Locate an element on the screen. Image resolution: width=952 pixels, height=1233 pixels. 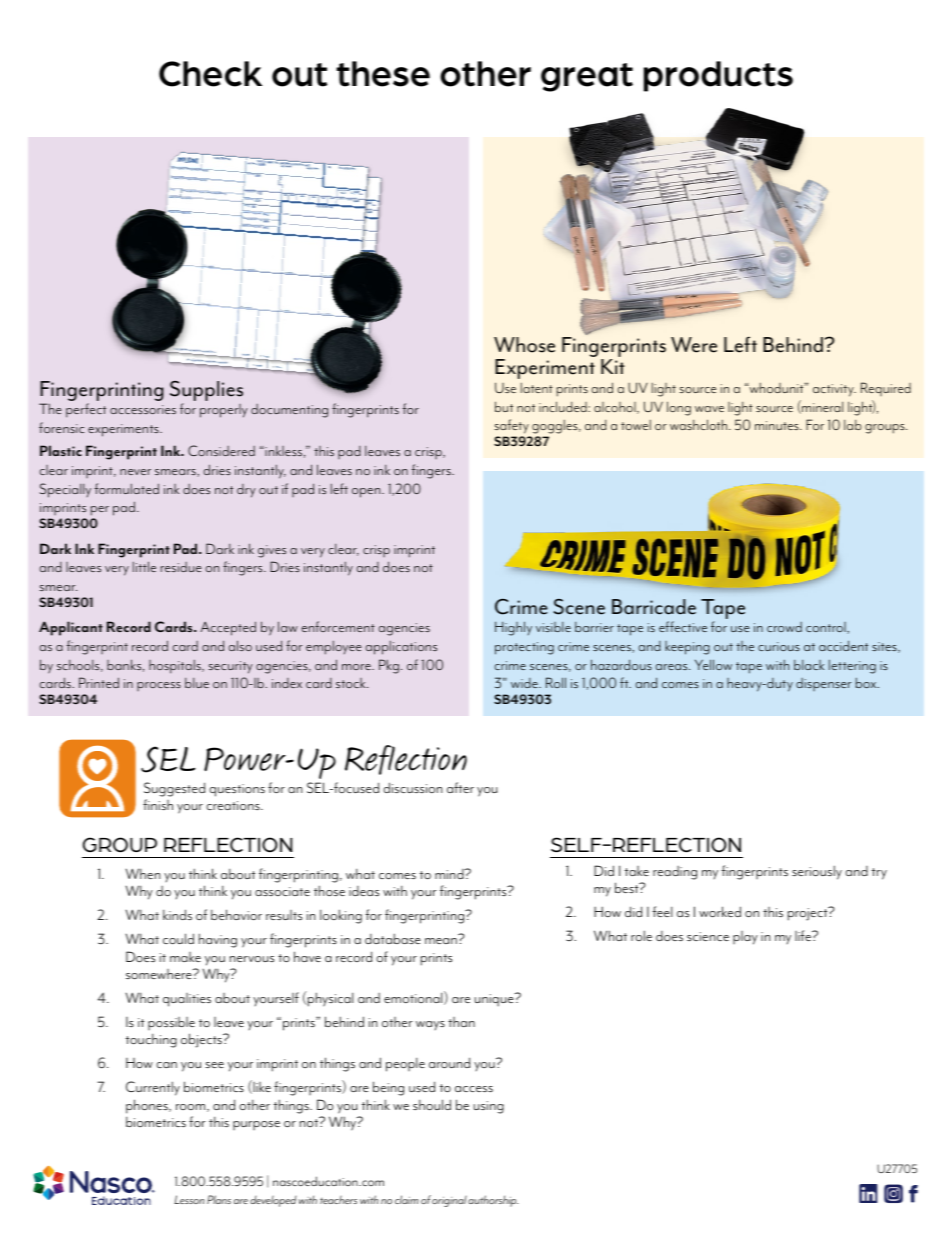
Lesson is located at coordinates (189, 1199).
